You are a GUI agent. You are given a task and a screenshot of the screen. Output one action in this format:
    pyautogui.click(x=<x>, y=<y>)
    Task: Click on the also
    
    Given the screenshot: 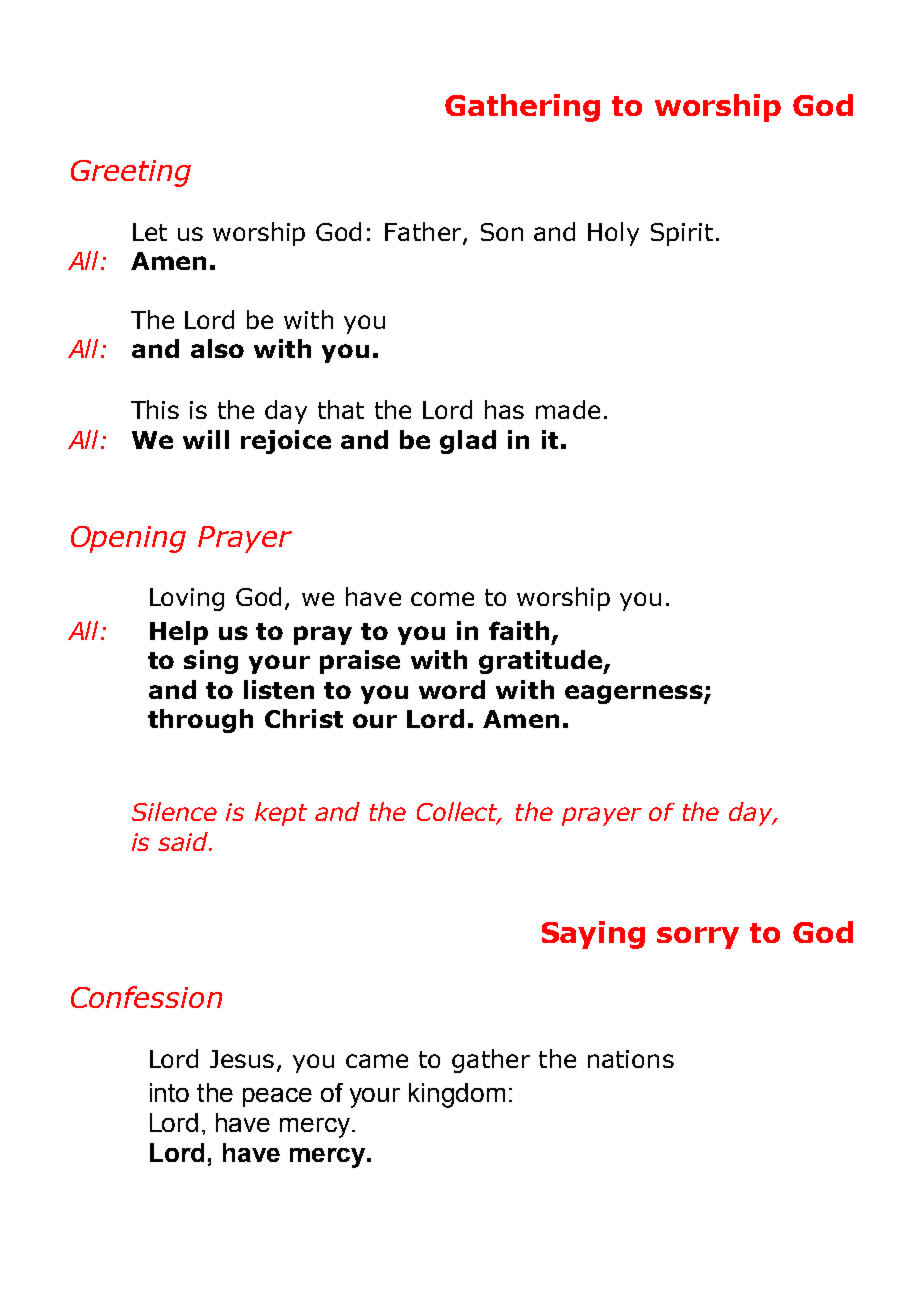 What is the action you would take?
    pyautogui.click(x=217, y=348)
